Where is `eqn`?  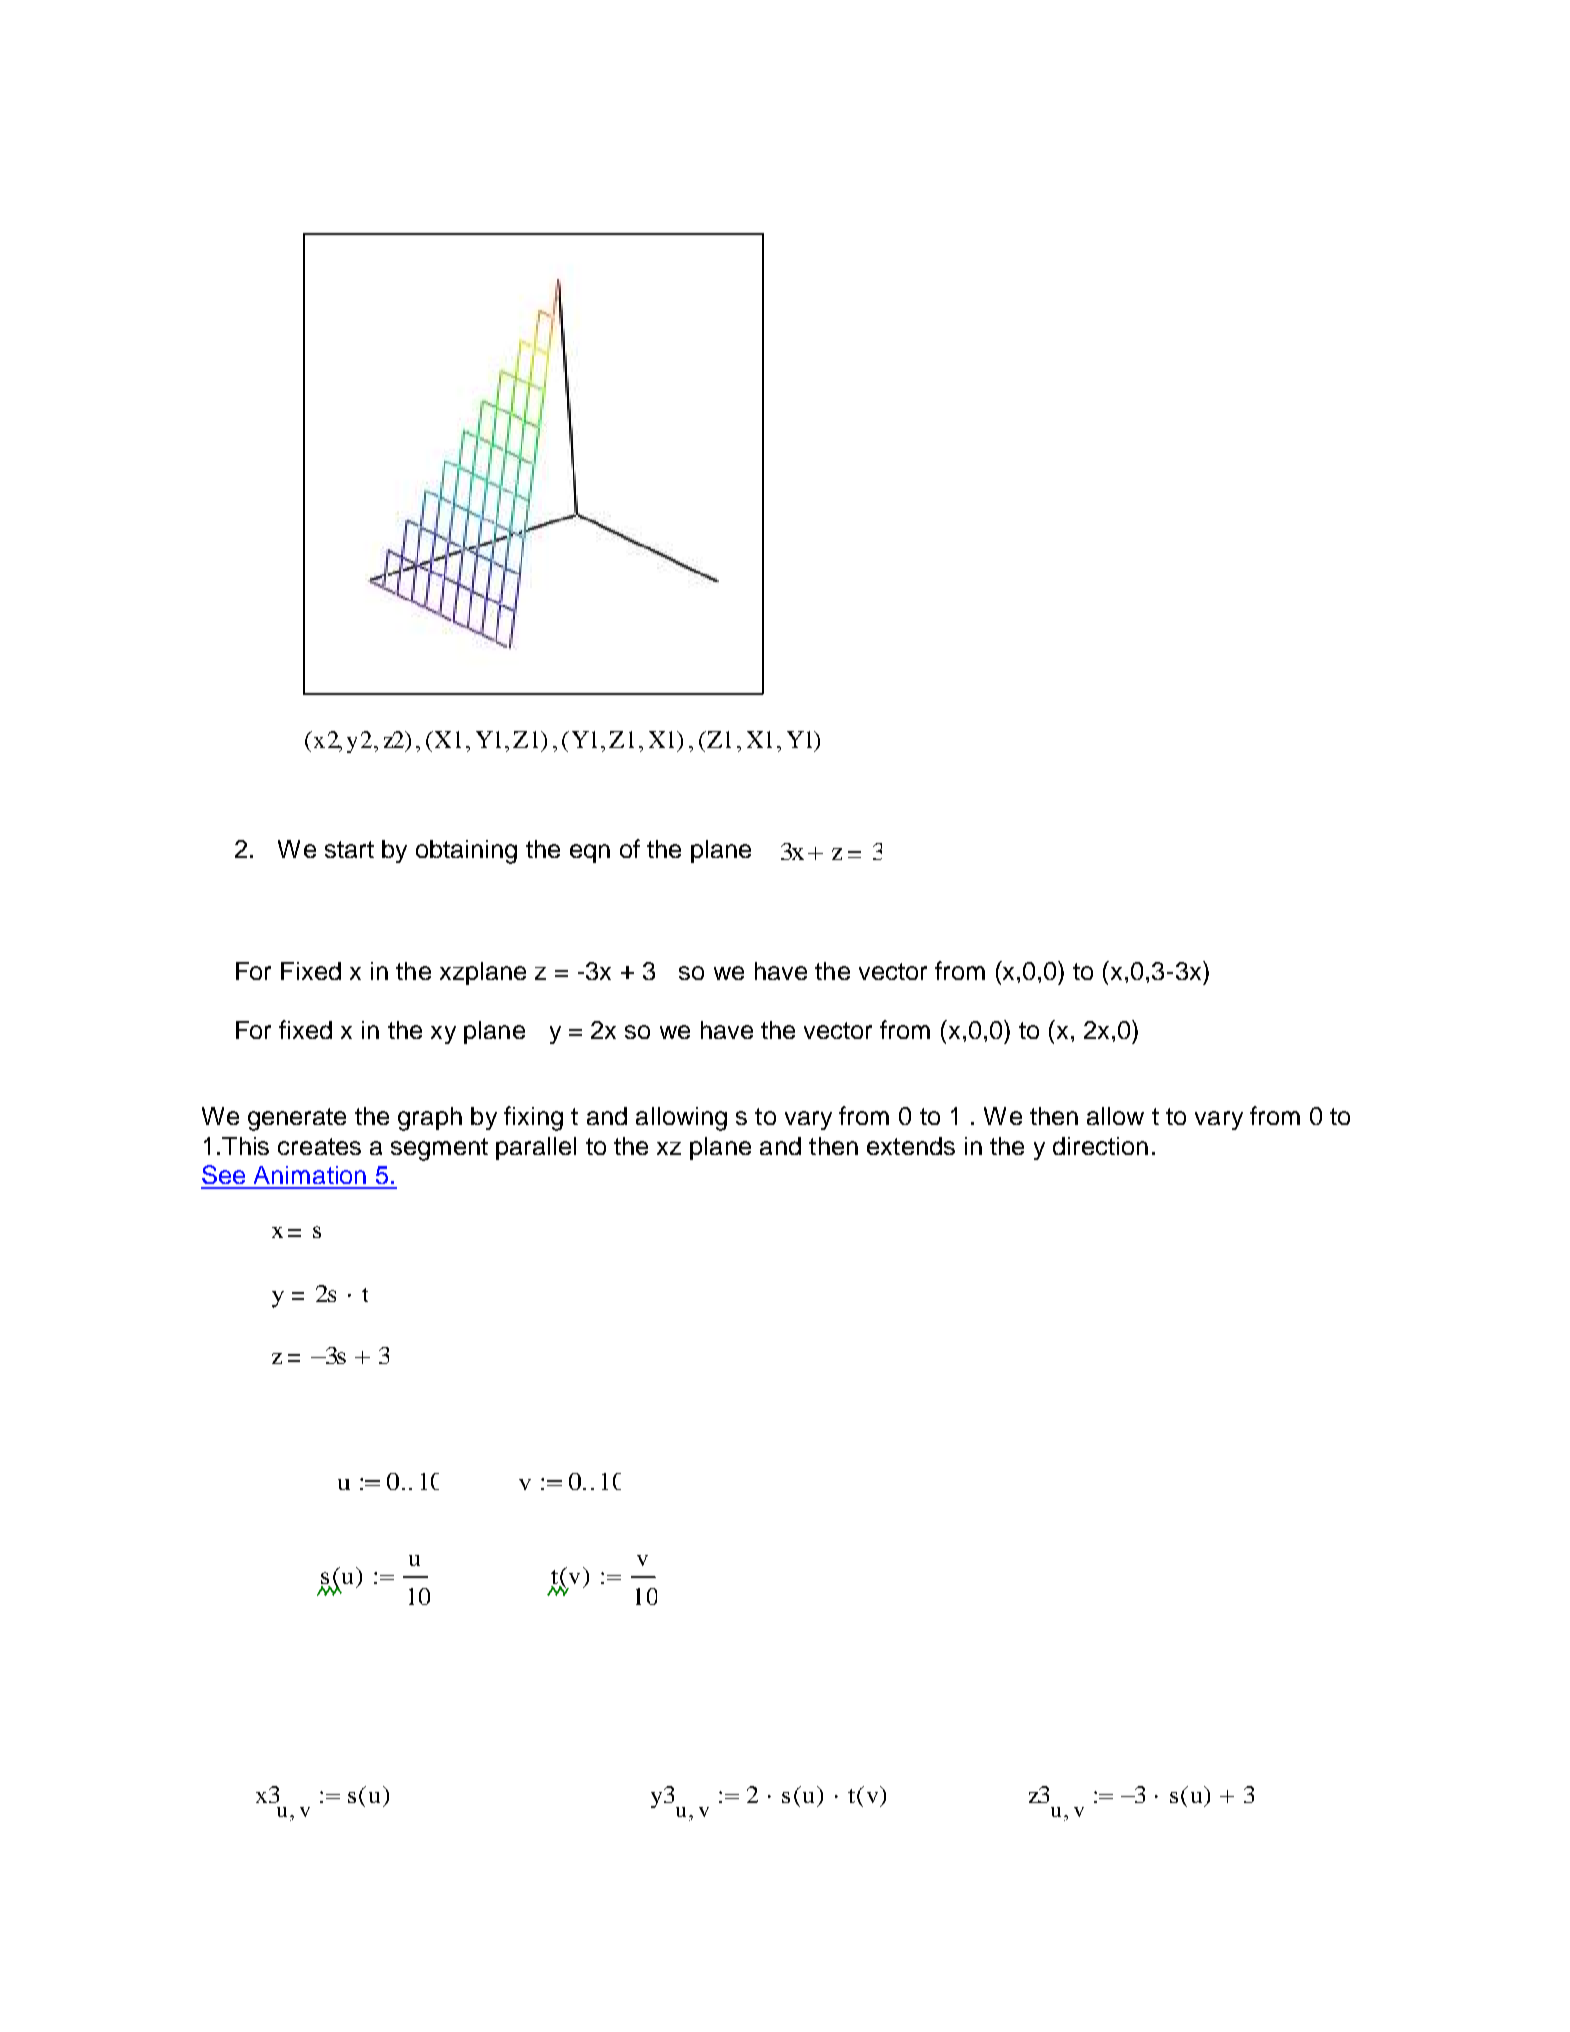 eqn is located at coordinates (590, 853).
